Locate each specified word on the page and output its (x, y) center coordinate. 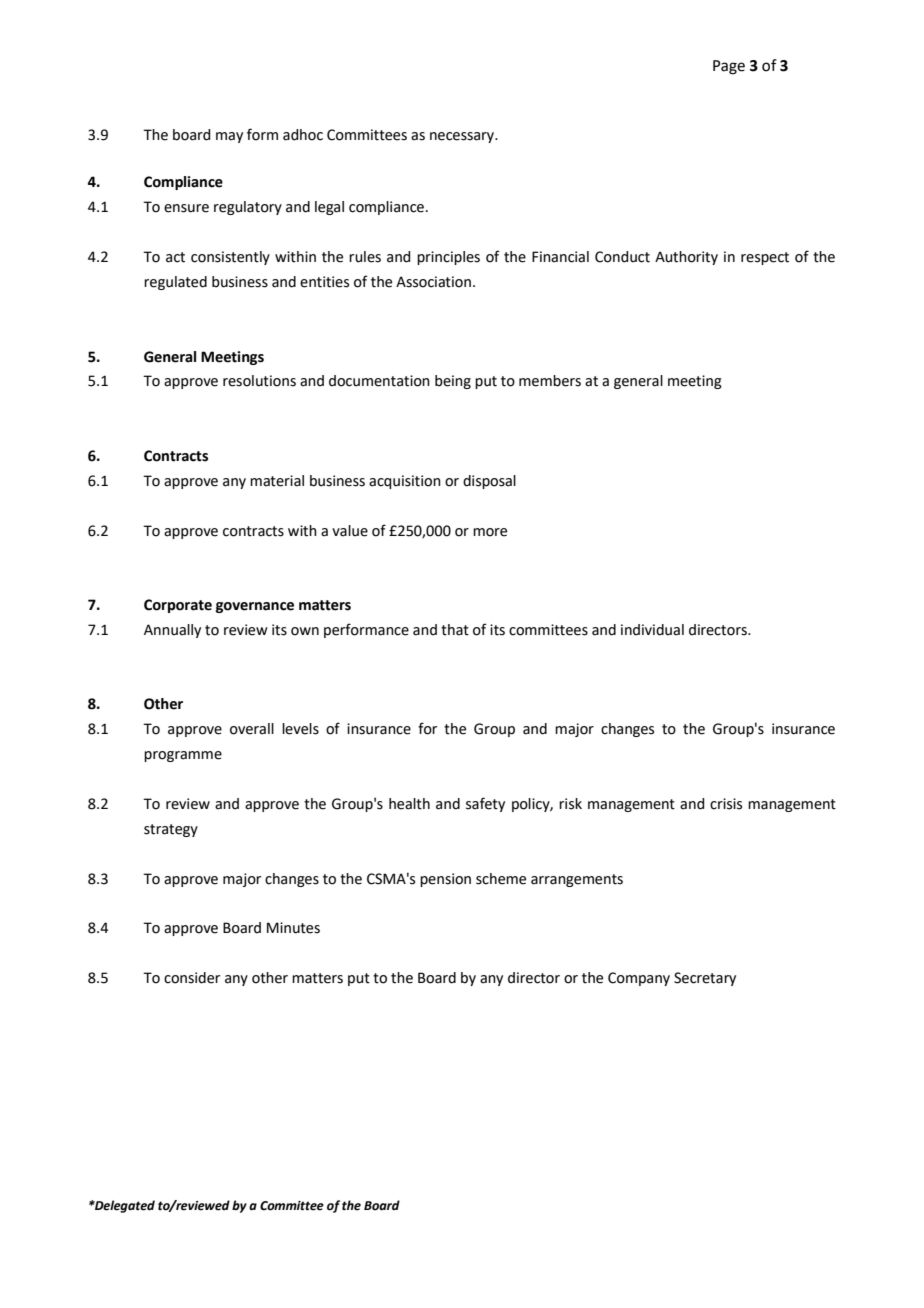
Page (729, 67)
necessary (463, 137)
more (490, 532)
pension (445, 880)
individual (652, 630)
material (277, 481)
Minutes (293, 928)
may (229, 137)
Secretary (705, 979)
